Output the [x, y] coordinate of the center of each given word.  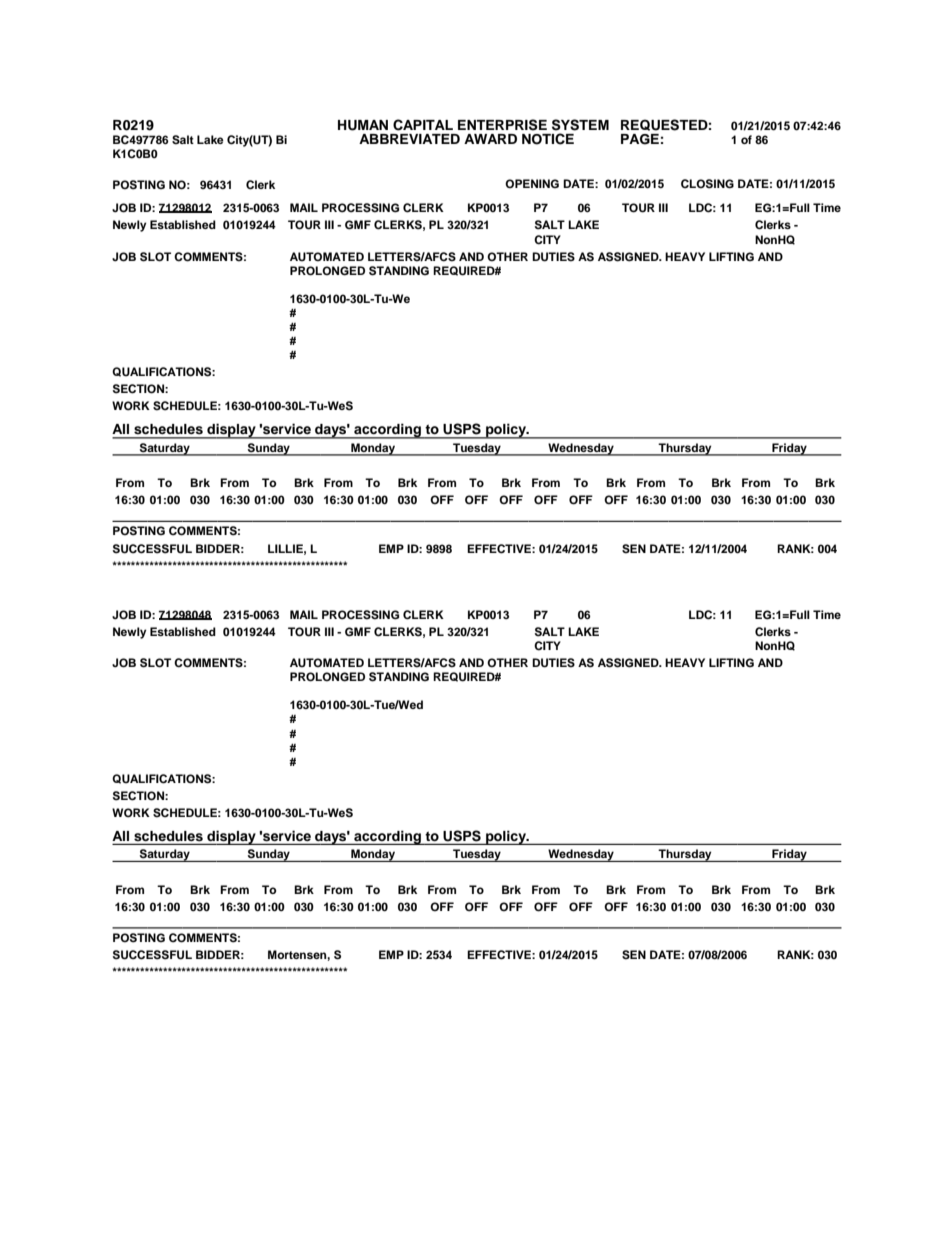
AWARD [490, 139]
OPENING [532, 184]
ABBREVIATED [409, 139]
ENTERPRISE [502, 125]
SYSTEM [580, 125]
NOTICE [548, 139]
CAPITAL [423, 125]
